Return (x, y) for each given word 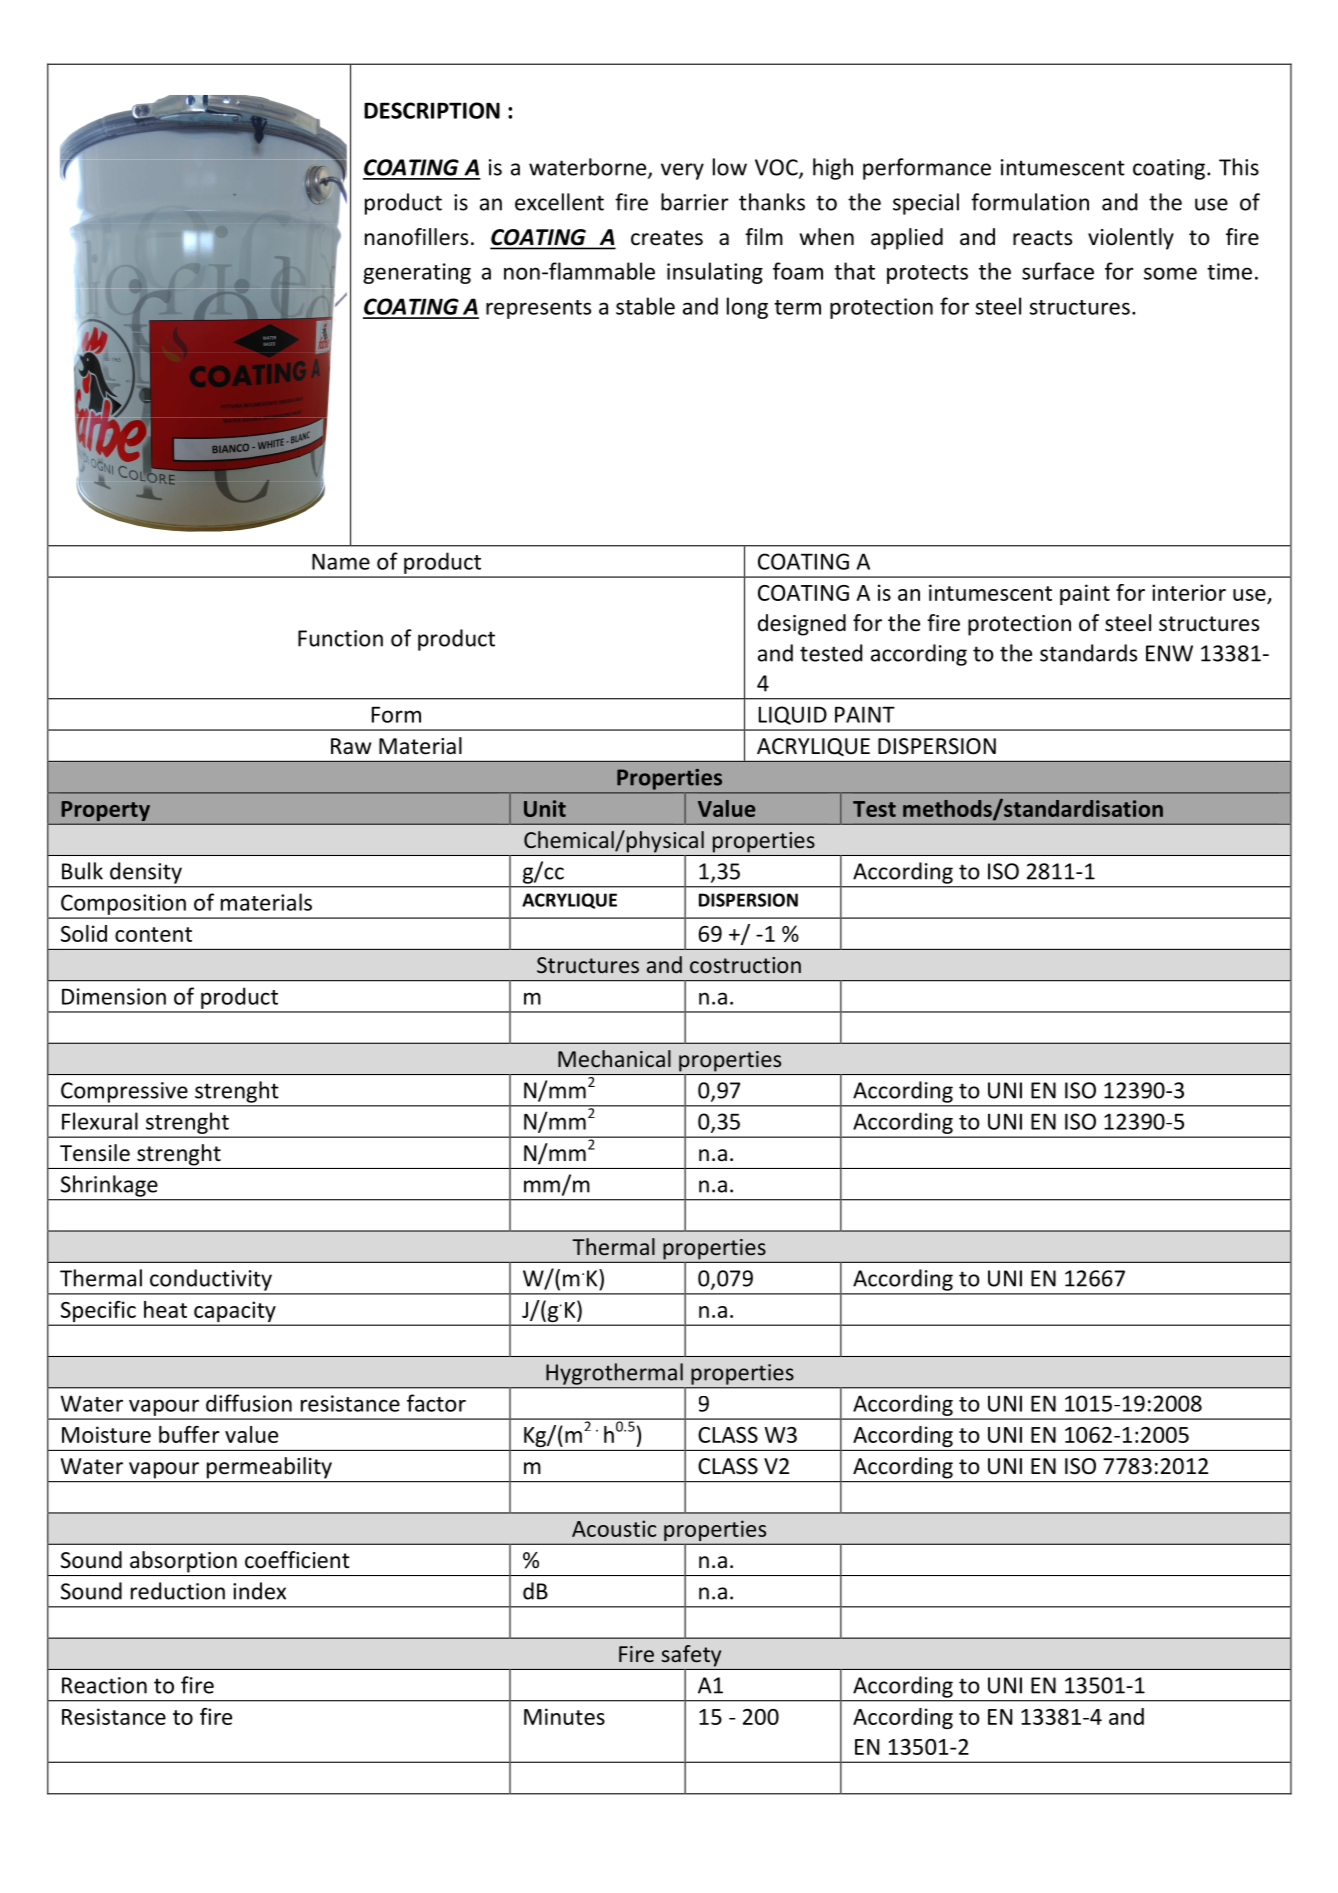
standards (1088, 653)
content (153, 934)
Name (341, 561)
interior (1189, 592)
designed (802, 625)
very (682, 171)
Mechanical (614, 1058)
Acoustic (614, 1528)
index (259, 1591)
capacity (235, 1312)
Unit (545, 808)
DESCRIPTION (432, 110)
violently (1131, 239)
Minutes (564, 1716)
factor (436, 1403)
